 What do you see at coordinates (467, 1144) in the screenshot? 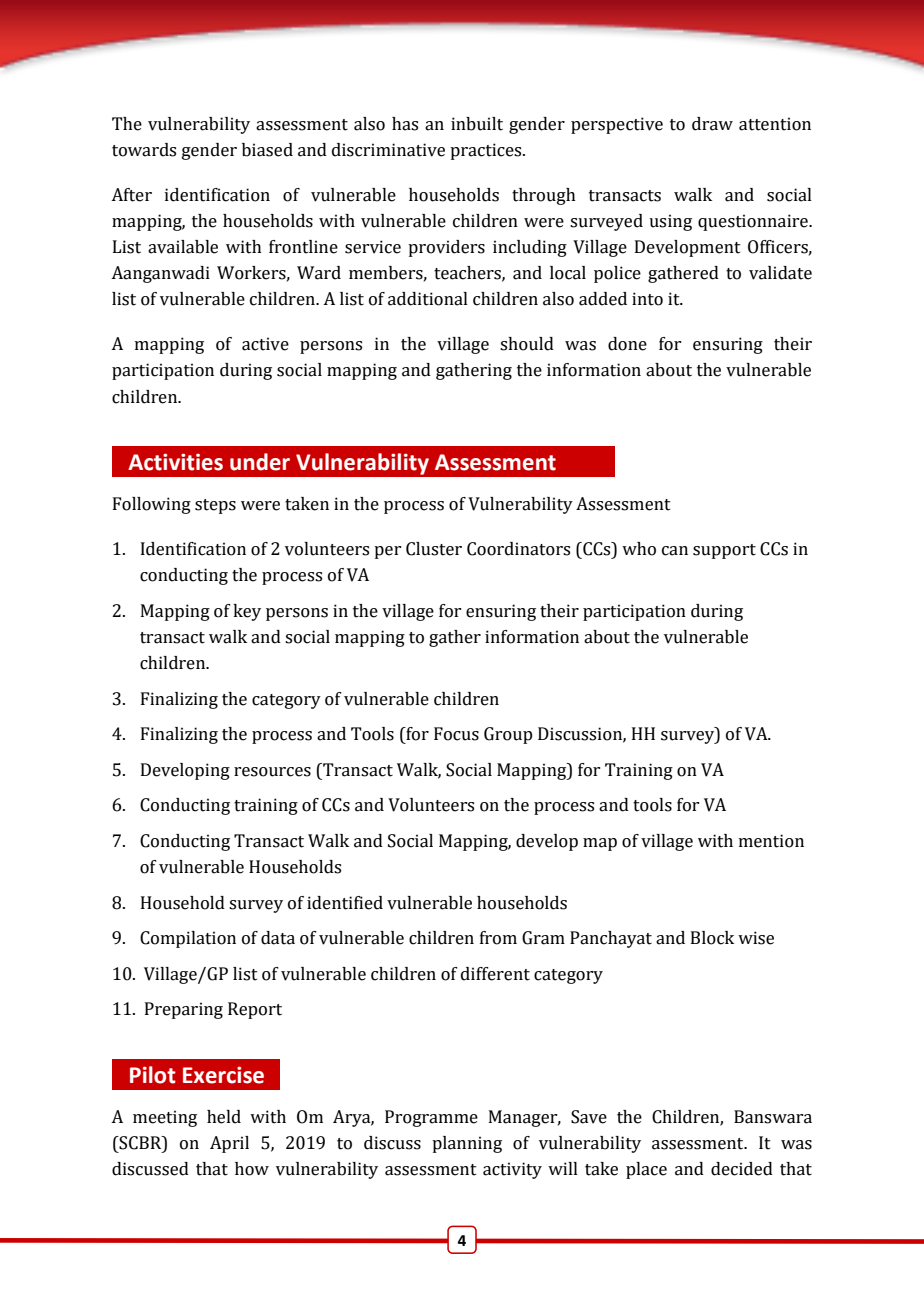
I see `planning` at bounding box center [467, 1144].
